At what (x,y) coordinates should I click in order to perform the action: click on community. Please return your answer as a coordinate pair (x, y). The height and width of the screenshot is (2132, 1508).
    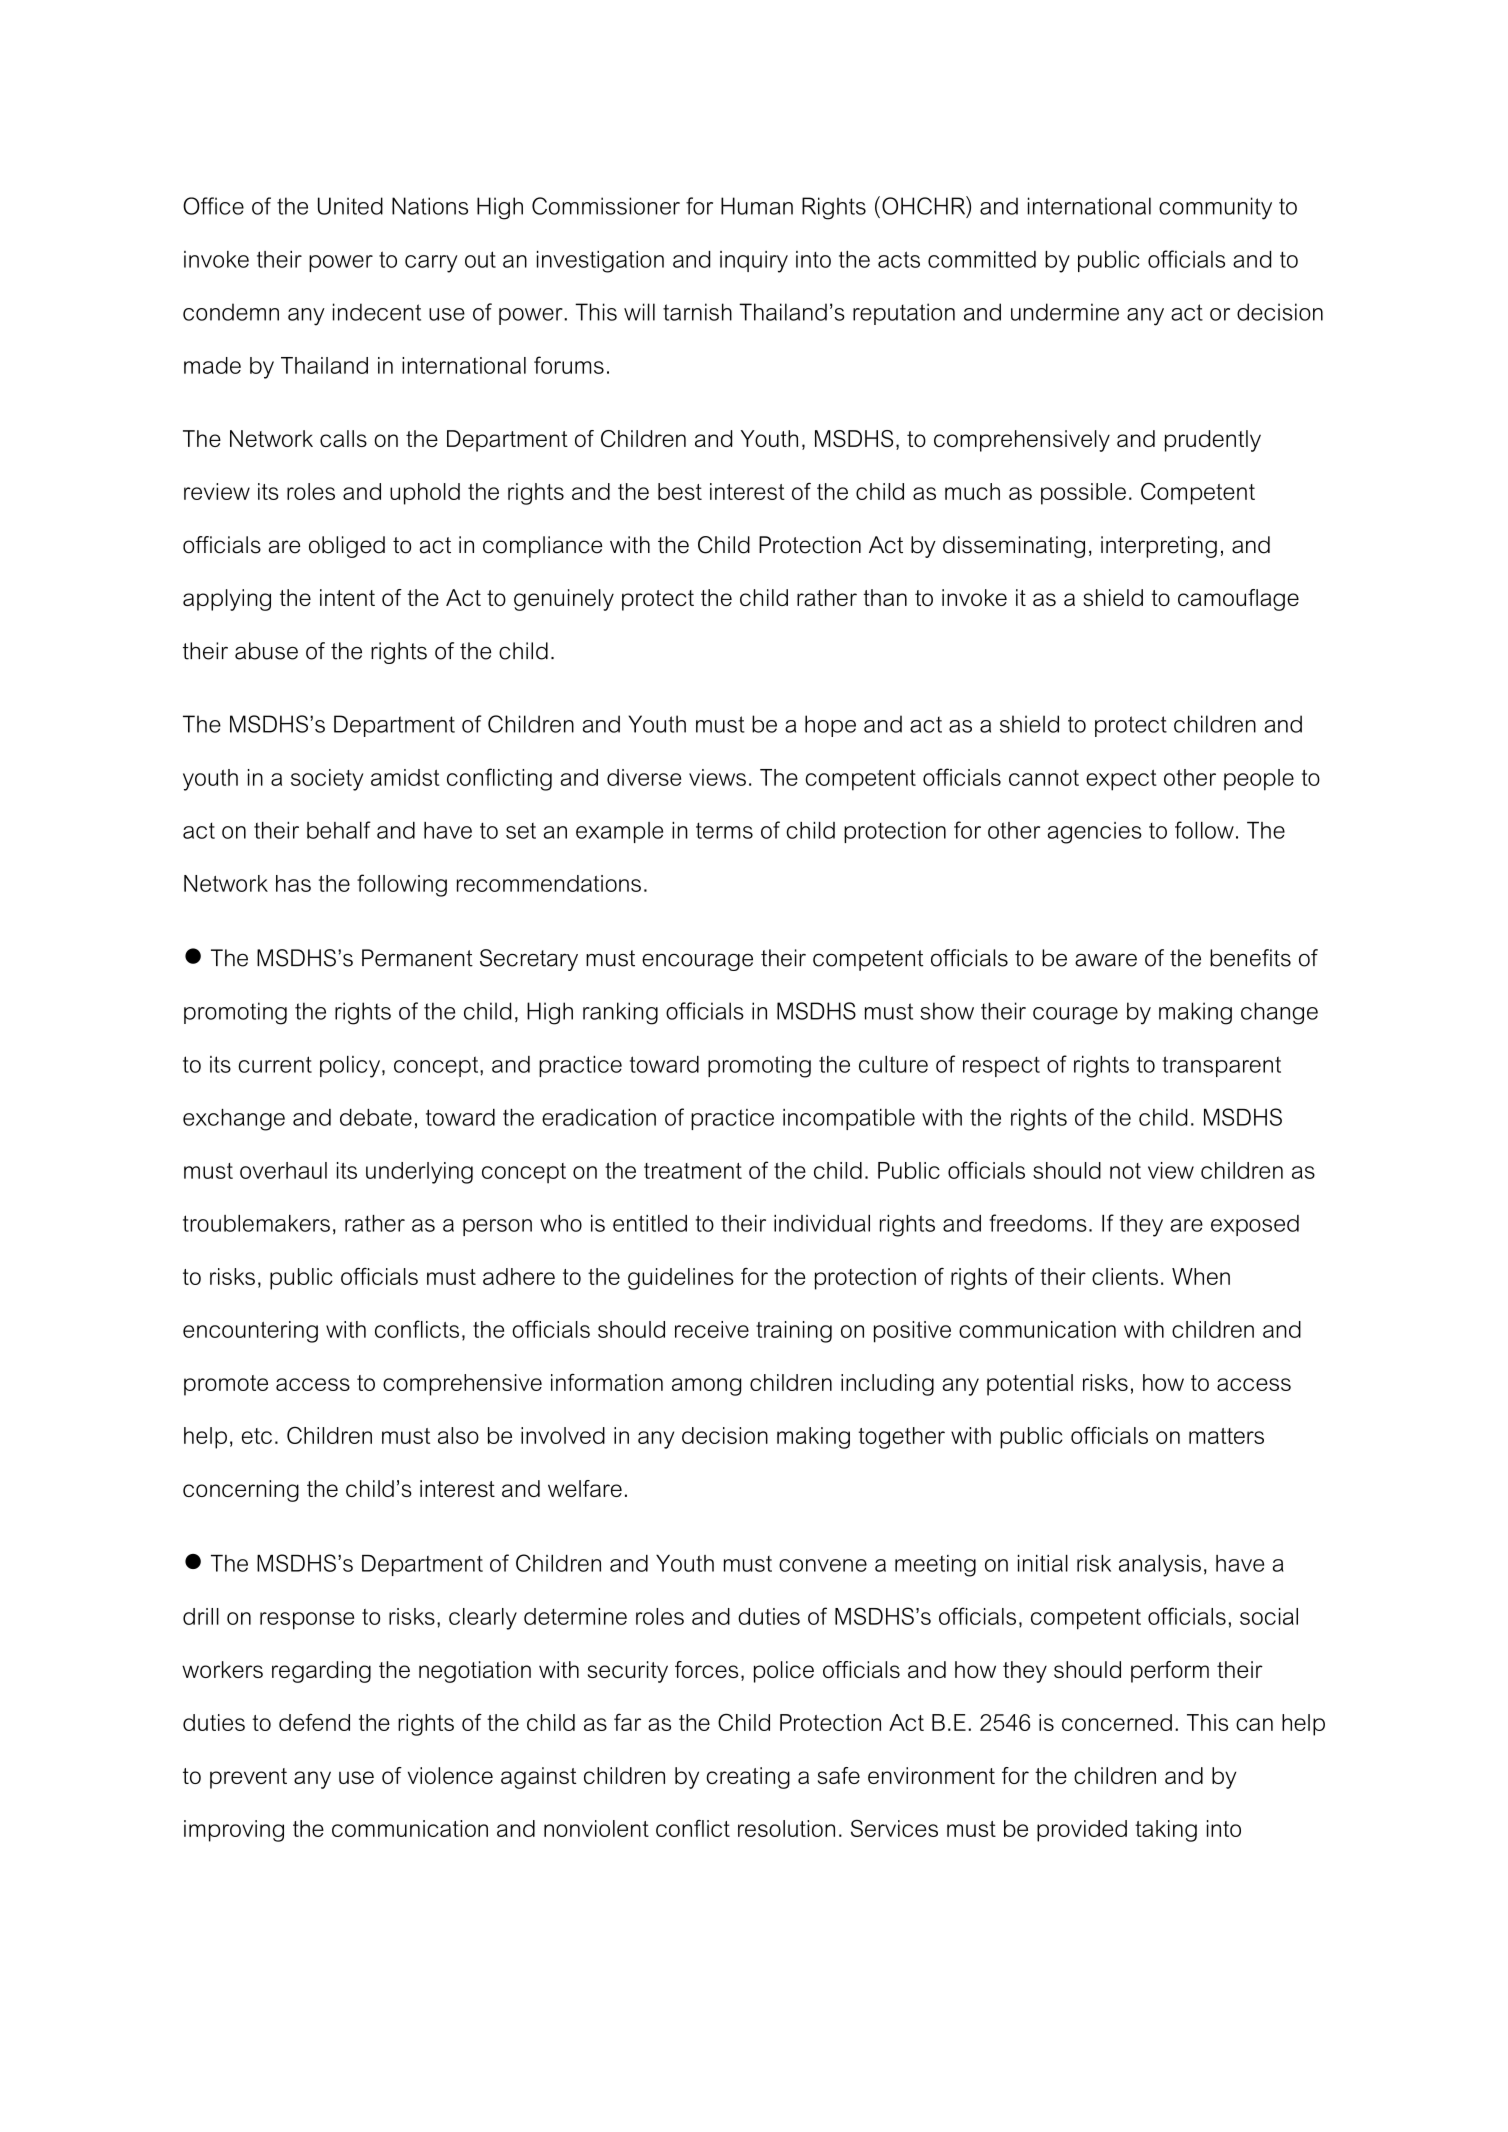
    Looking at the image, I should click on (1215, 208).
